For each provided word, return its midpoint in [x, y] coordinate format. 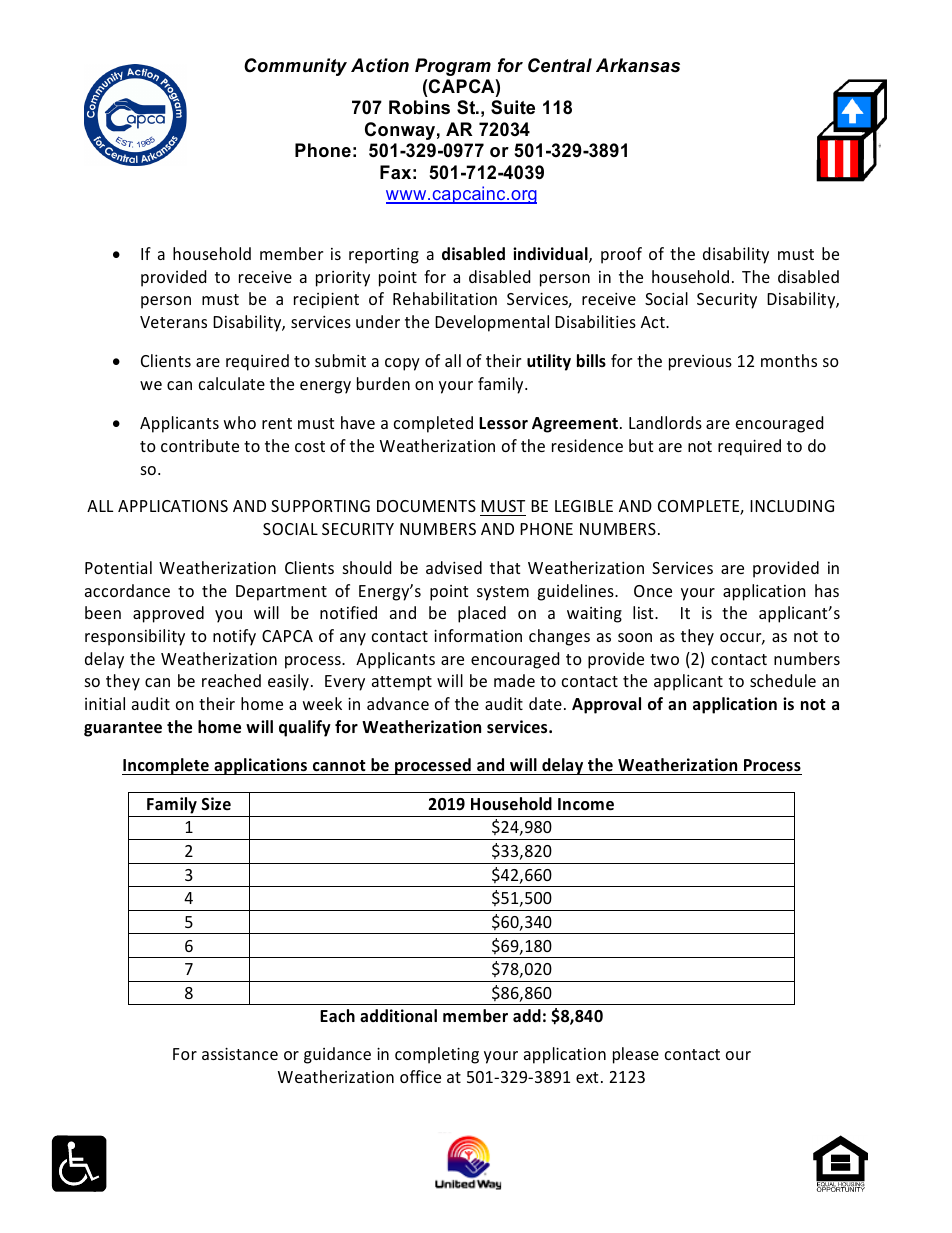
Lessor [503, 423]
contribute [200, 445]
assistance [240, 1053]
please [636, 1055]
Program [453, 67]
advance [398, 703]
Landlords [665, 422]
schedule [783, 680]
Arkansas [638, 65]
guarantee [123, 729]
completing [437, 1055]
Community [295, 67]
